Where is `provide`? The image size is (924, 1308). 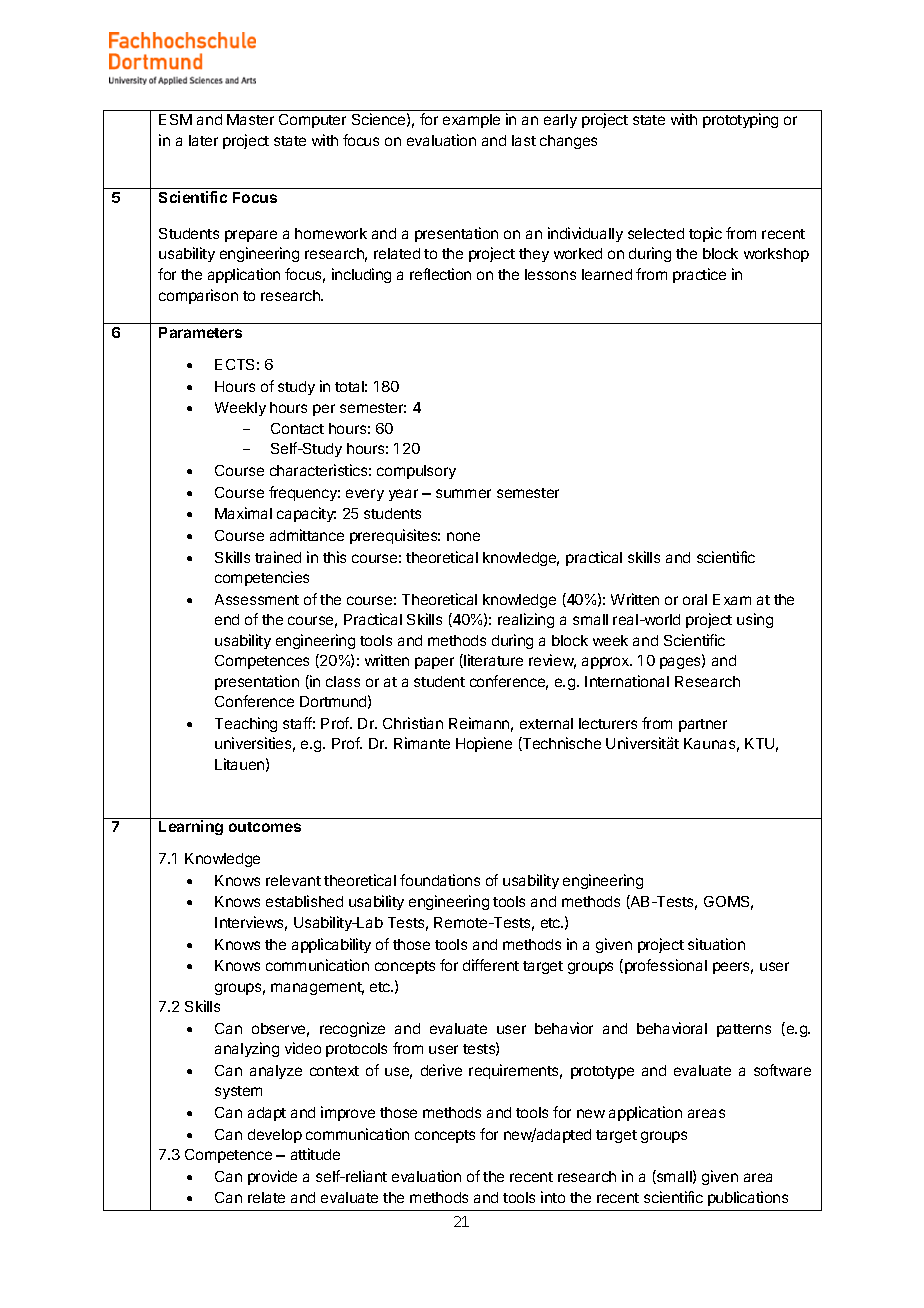
provide is located at coordinates (272, 1177).
